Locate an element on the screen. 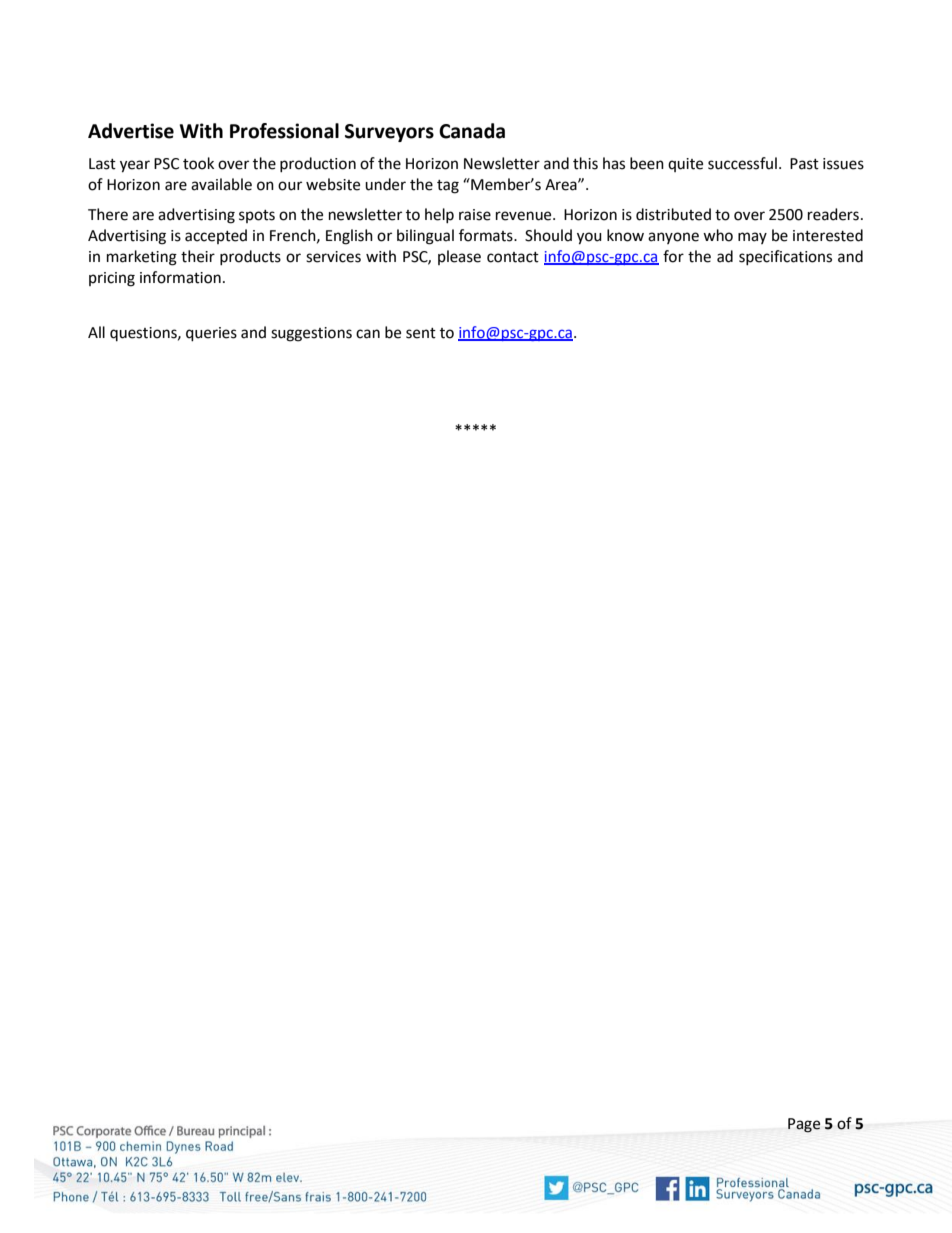 The height and width of the screenshot is (1233, 952). successful is located at coordinates (742, 163).
